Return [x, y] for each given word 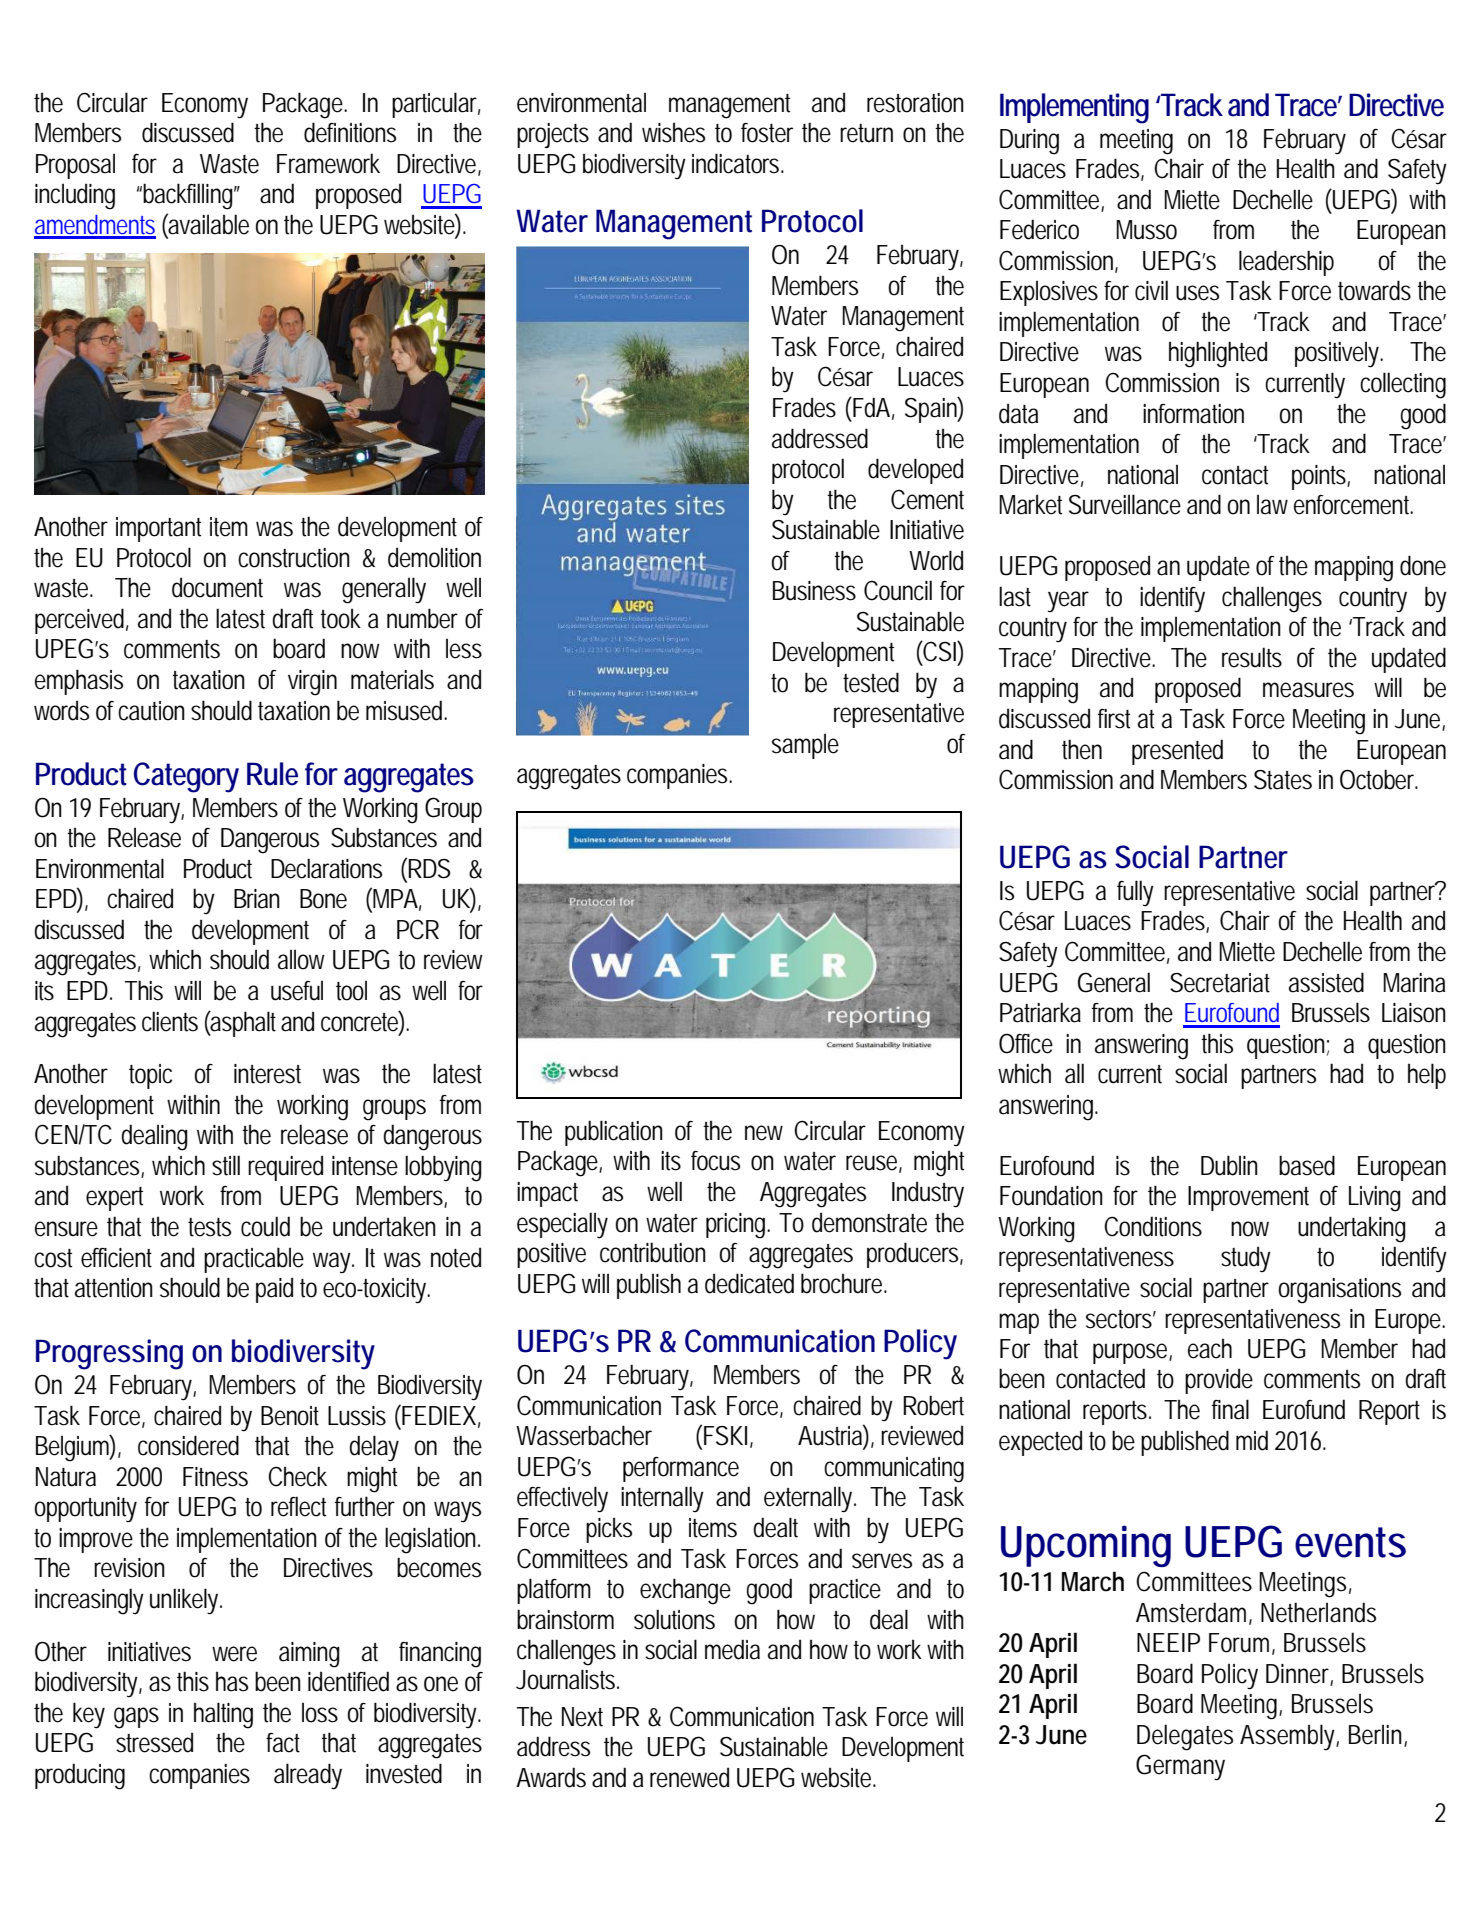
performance [681, 1469]
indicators [738, 163]
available [208, 224]
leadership [1286, 263]
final [1230, 1409]
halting [223, 1715]
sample [805, 746]
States [1283, 779]
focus [715, 1161]
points [1321, 477]
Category [186, 777]
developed [915, 471]
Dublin [1229, 1165]
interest [267, 1074]
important [158, 529]
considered [188, 1445]
